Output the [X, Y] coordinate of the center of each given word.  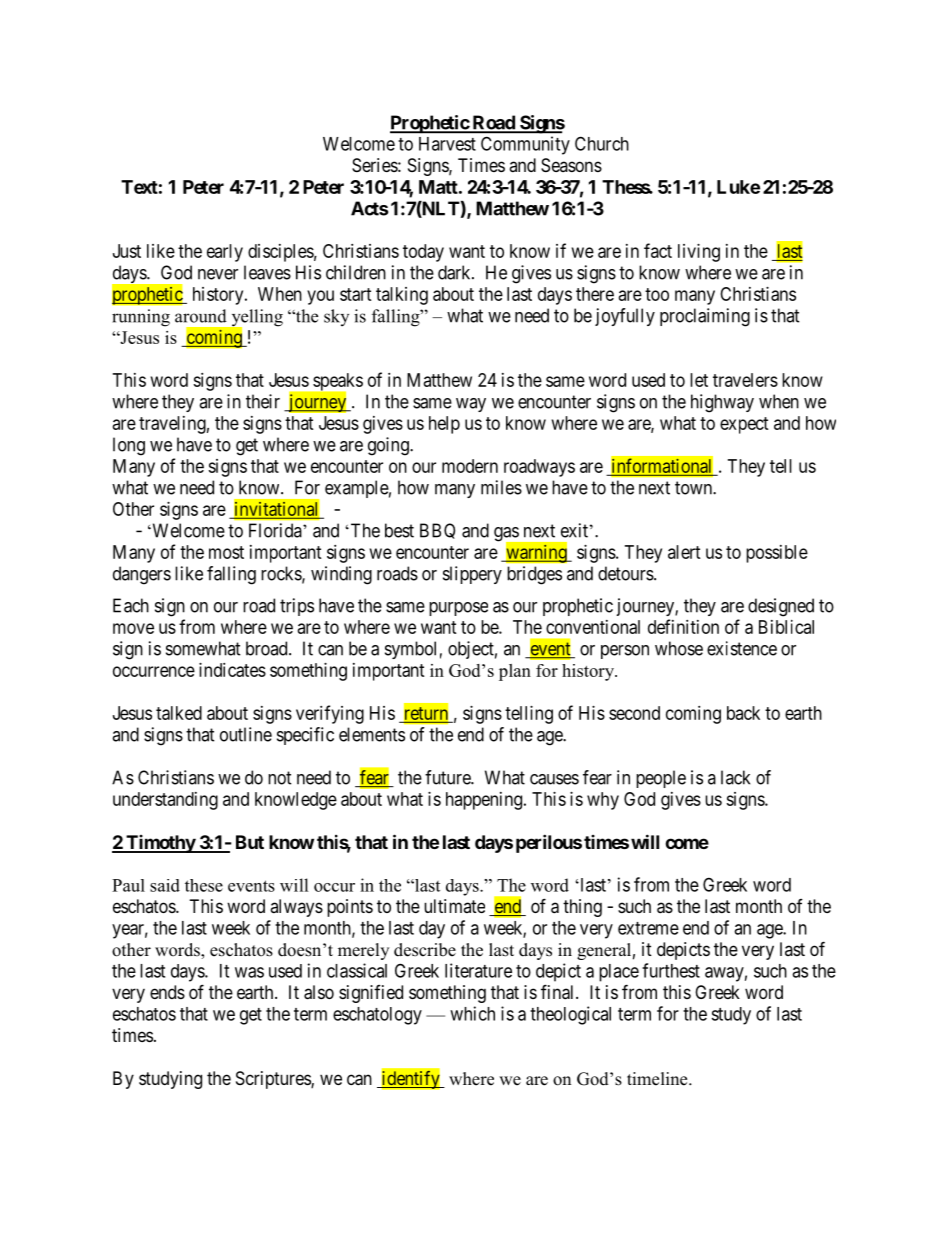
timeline [658, 1079]
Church [602, 143]
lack [735, 777]
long [129, 446]
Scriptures [274, 1080]
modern [470, 466]
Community [525, 145]
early [225, 253]
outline [246, 734]
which [472, 1013]
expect [744, 425]
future [448, 777]
